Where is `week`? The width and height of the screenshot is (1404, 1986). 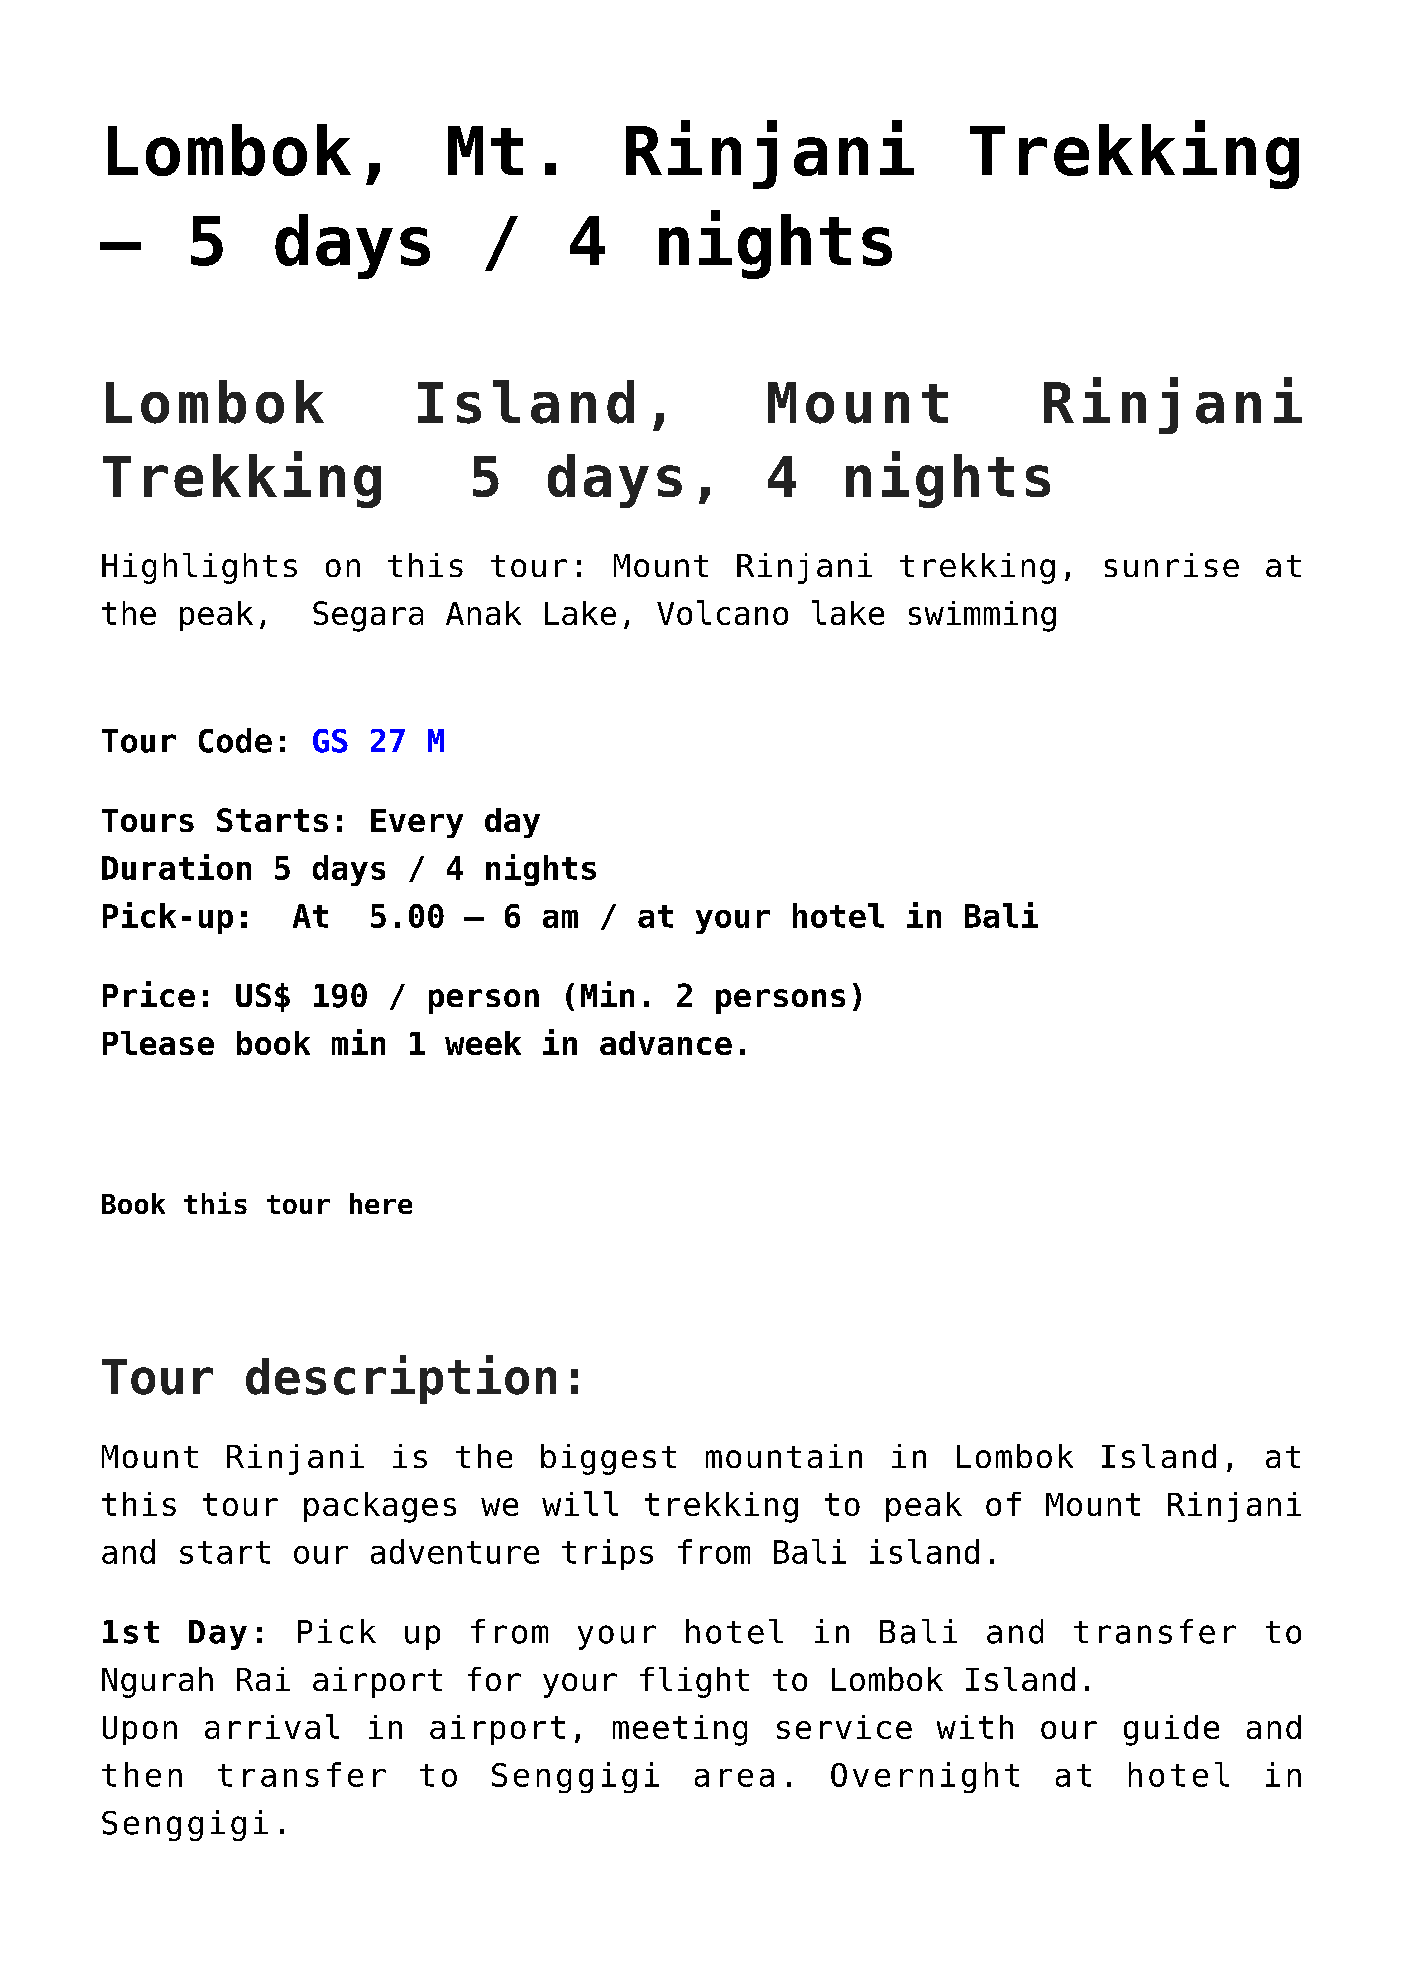 week is located at coordinates (483, 1043).
